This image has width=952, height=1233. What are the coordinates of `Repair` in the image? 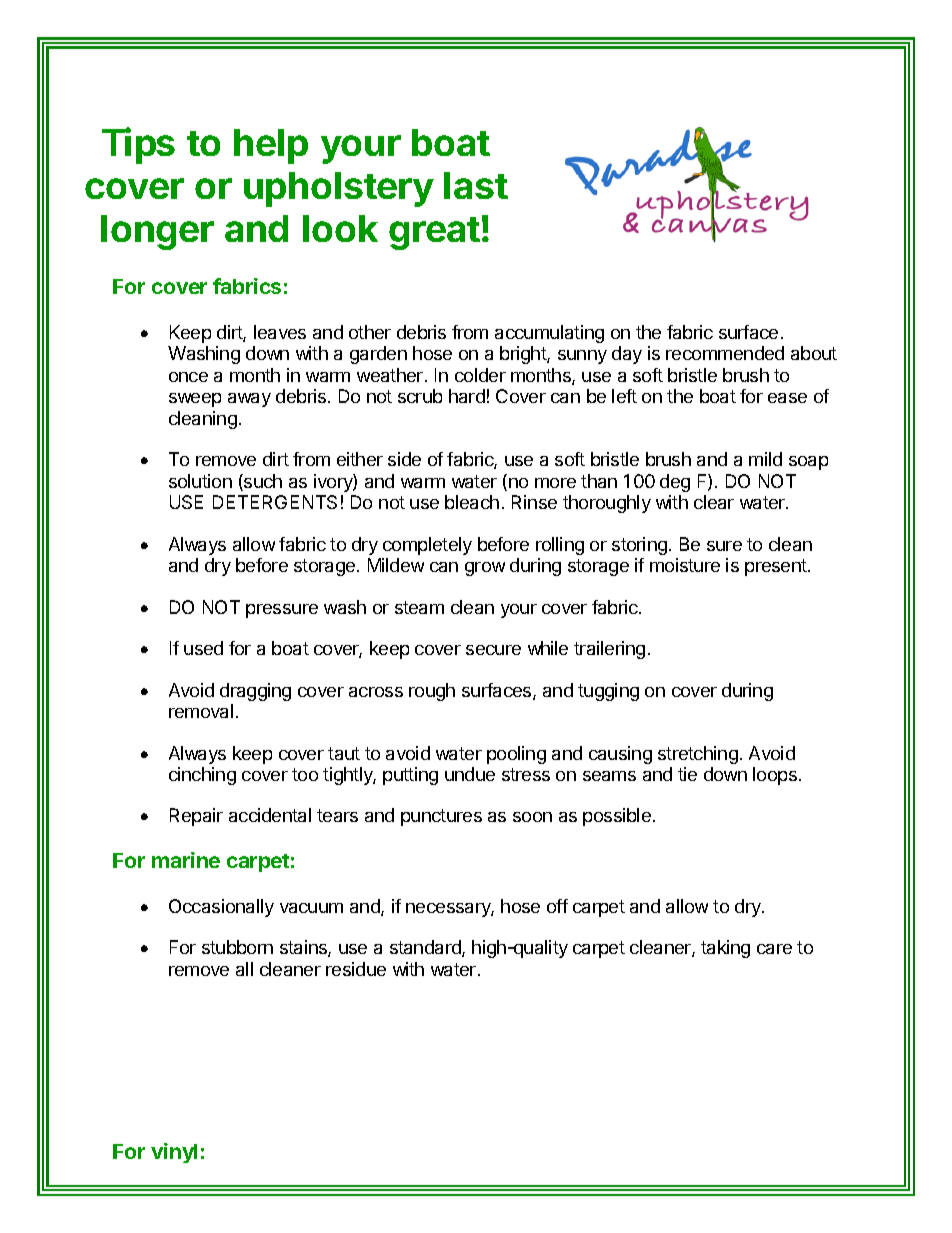 It's located at (196, 817).
